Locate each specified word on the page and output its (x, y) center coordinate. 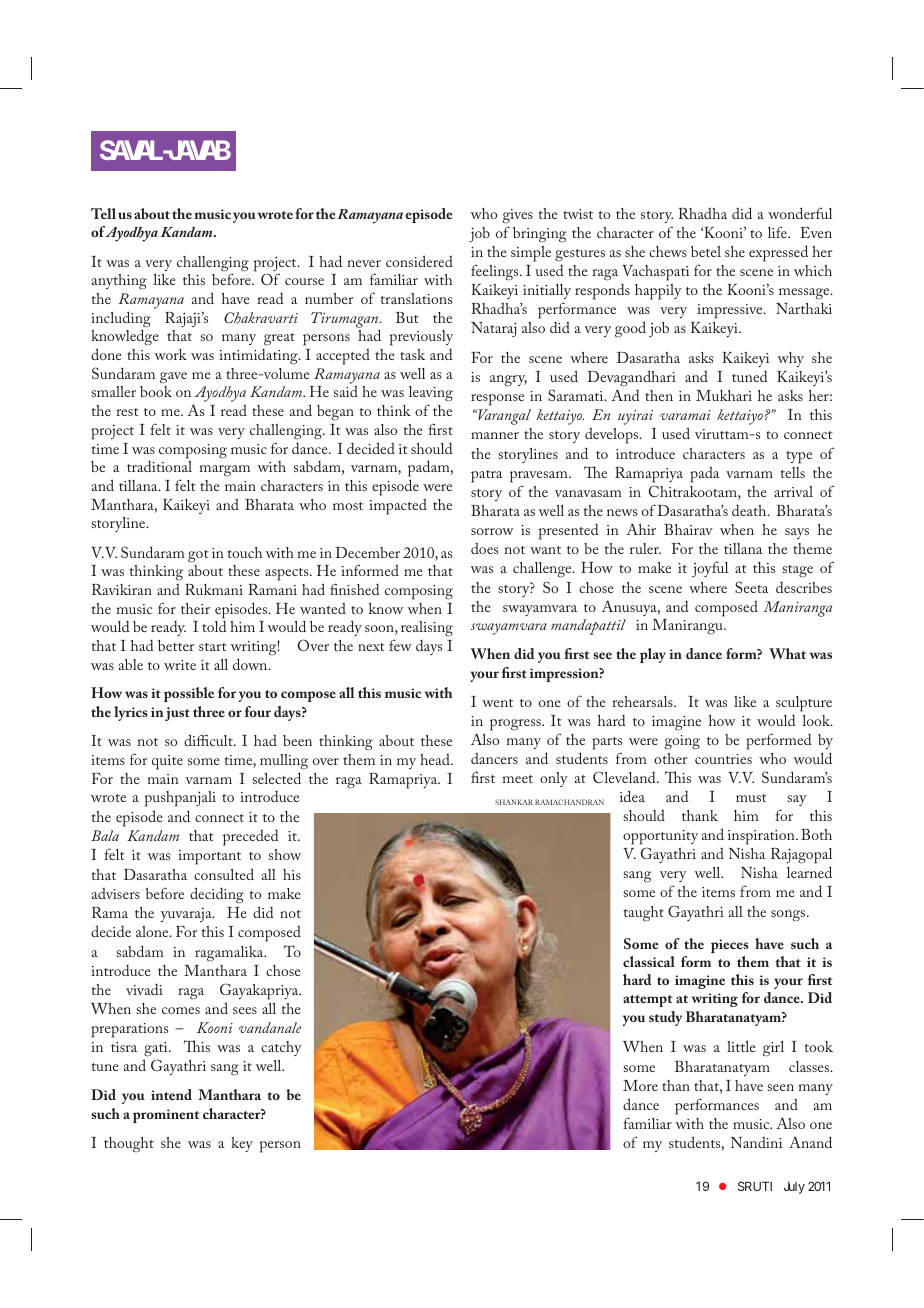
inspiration (762, 837)
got (198, 556)
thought (129, 1145)
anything (119, 282)
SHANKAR (514, 802)
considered (419, 261)
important (209, 857)
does (484, 548)
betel (706, 251)
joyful (710, 569)
